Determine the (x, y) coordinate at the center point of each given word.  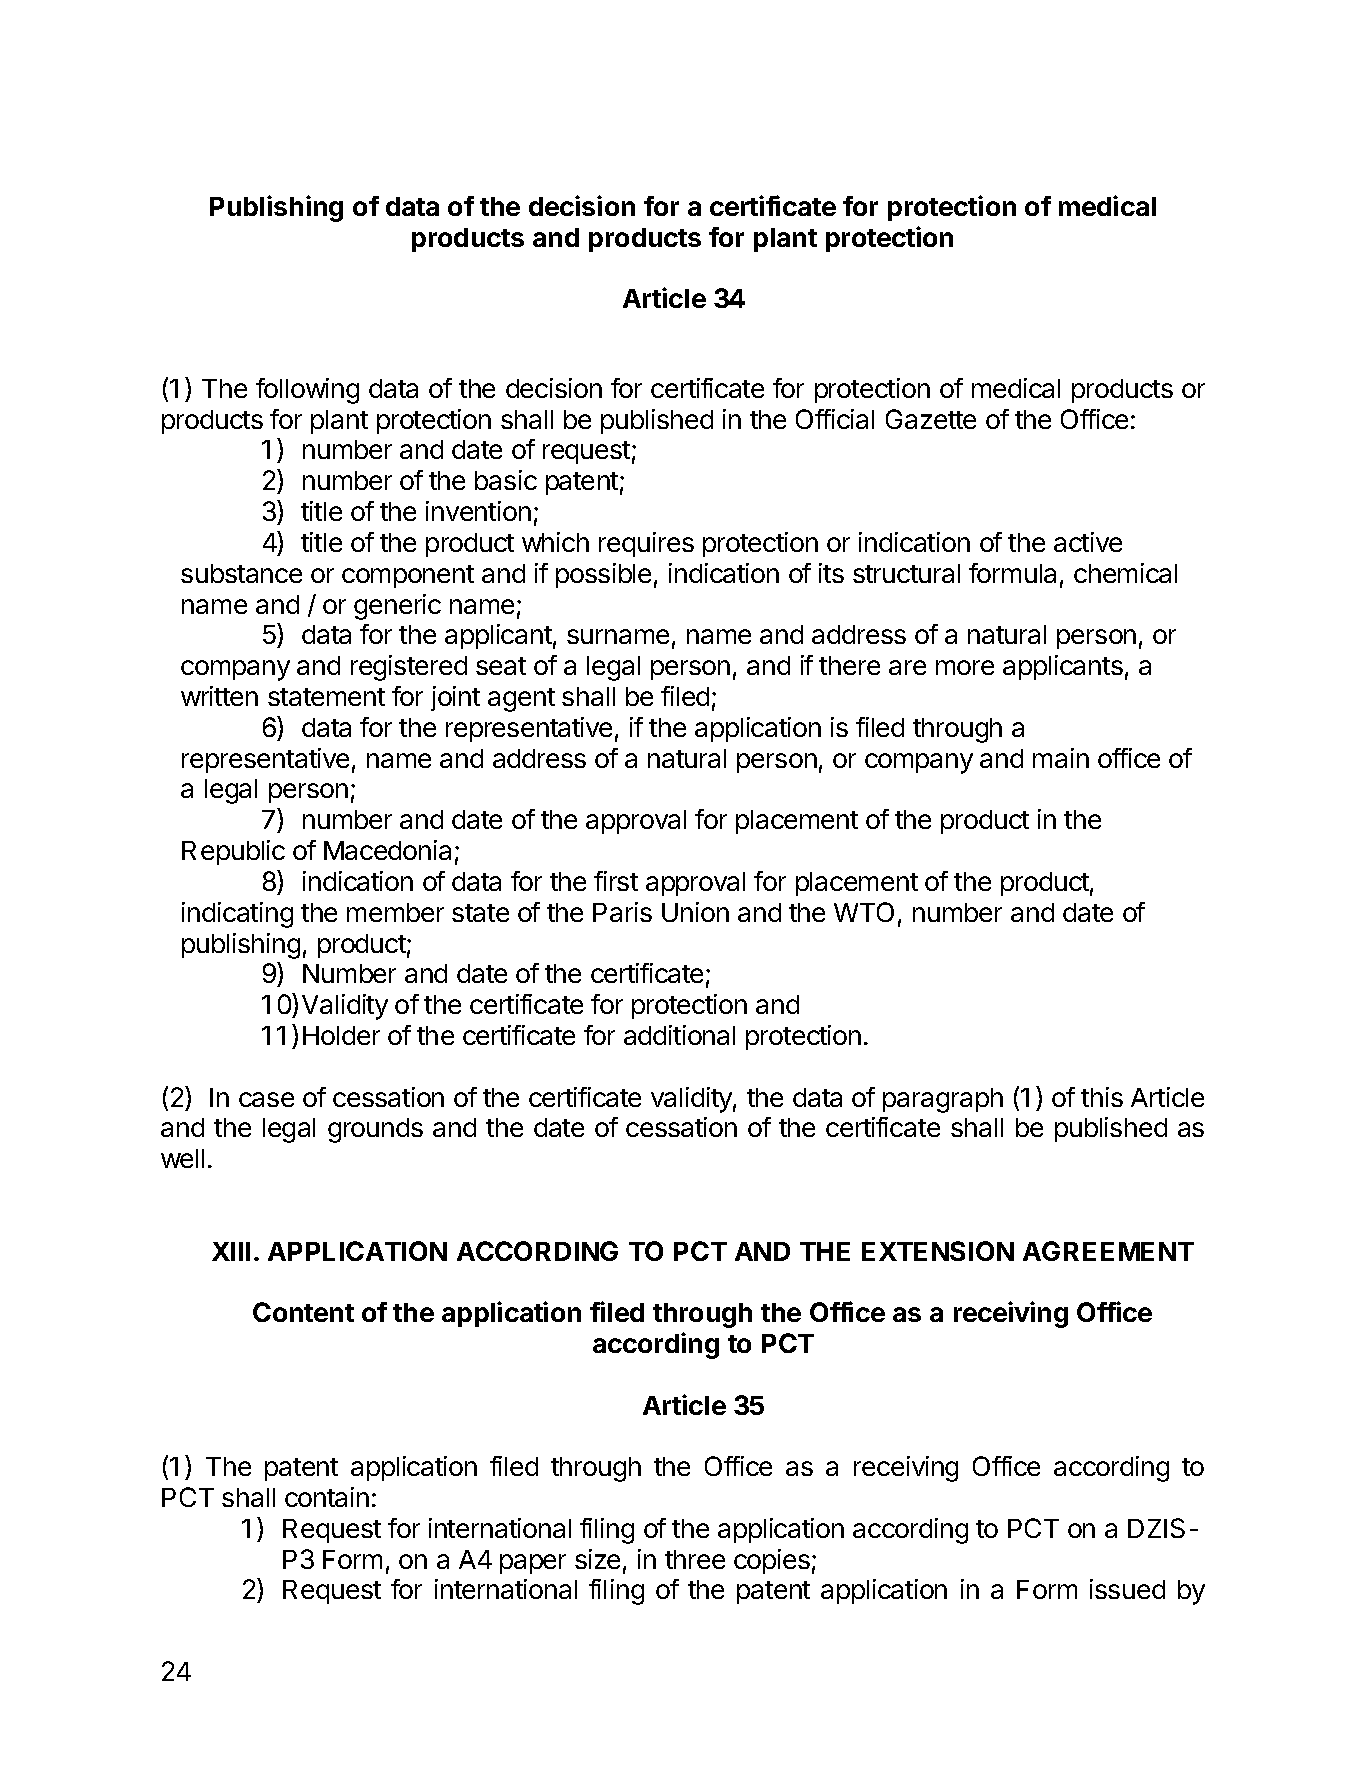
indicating (237, 915)
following (307, 391)
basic (506, 480)
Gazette (931, 419)
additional (679, 1035)
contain (327, 1497)
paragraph (943, 1100)
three (695, 1559)
